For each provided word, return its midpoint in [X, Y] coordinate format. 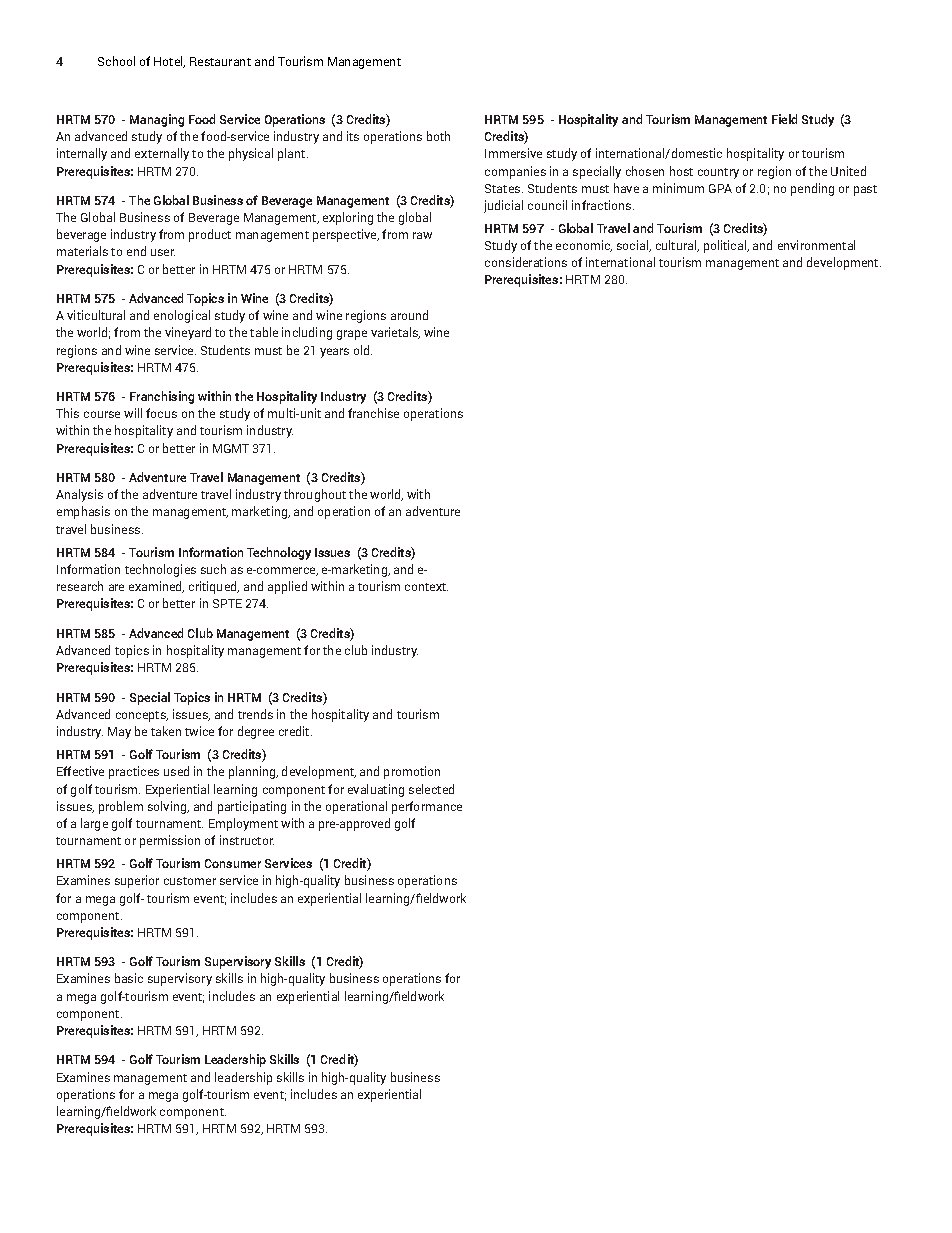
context [426, 587]
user [163, 252]
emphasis [83, 512]
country [718, 173]
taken [166, 731]
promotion [412, 772]
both [438, 136]
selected [431, 789]
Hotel [169, 62]
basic [129, 978]
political [726, 246]
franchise [373, 413]
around [409, 315]
